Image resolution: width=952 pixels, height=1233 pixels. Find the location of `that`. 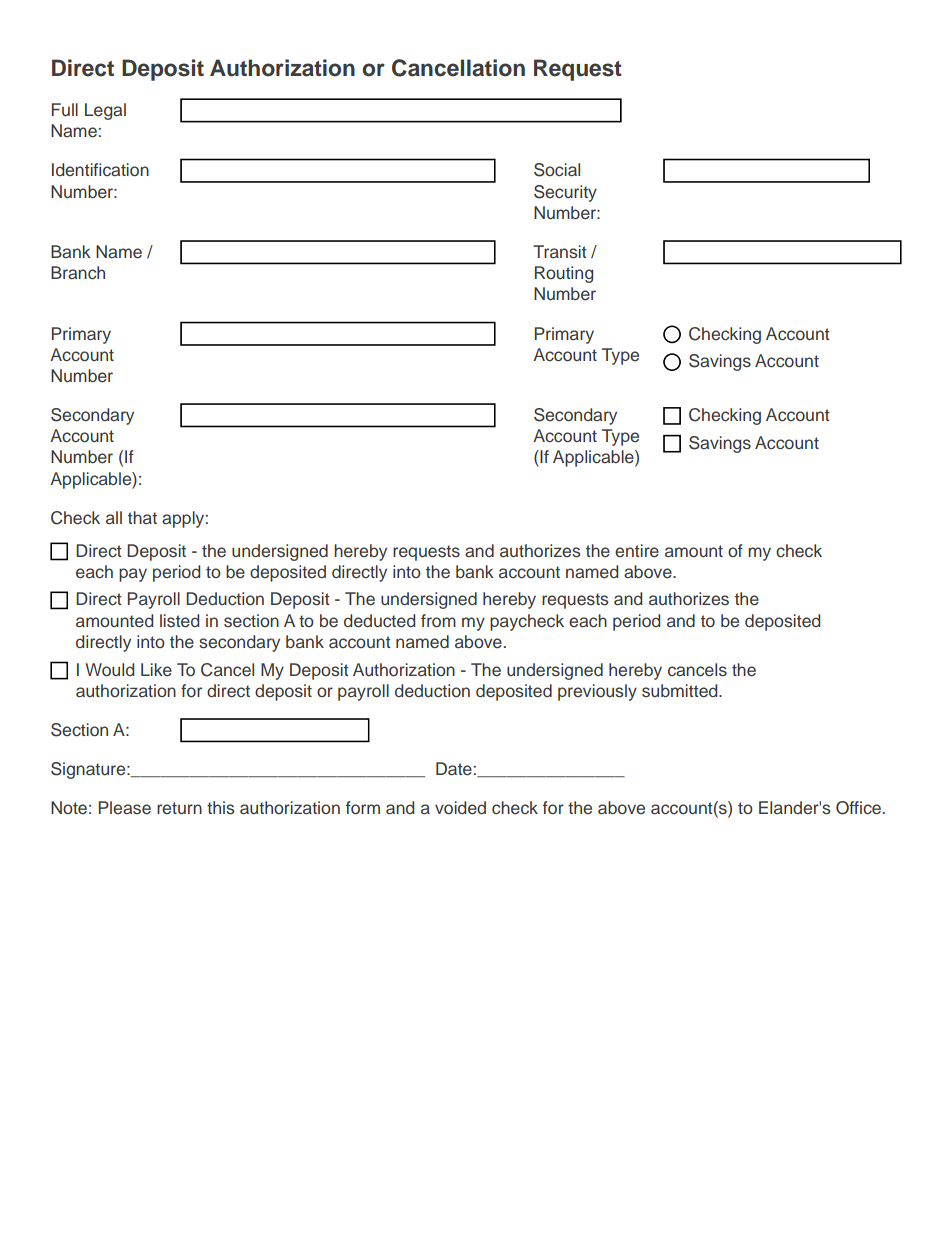

that is located at coordinates (142, 517).
